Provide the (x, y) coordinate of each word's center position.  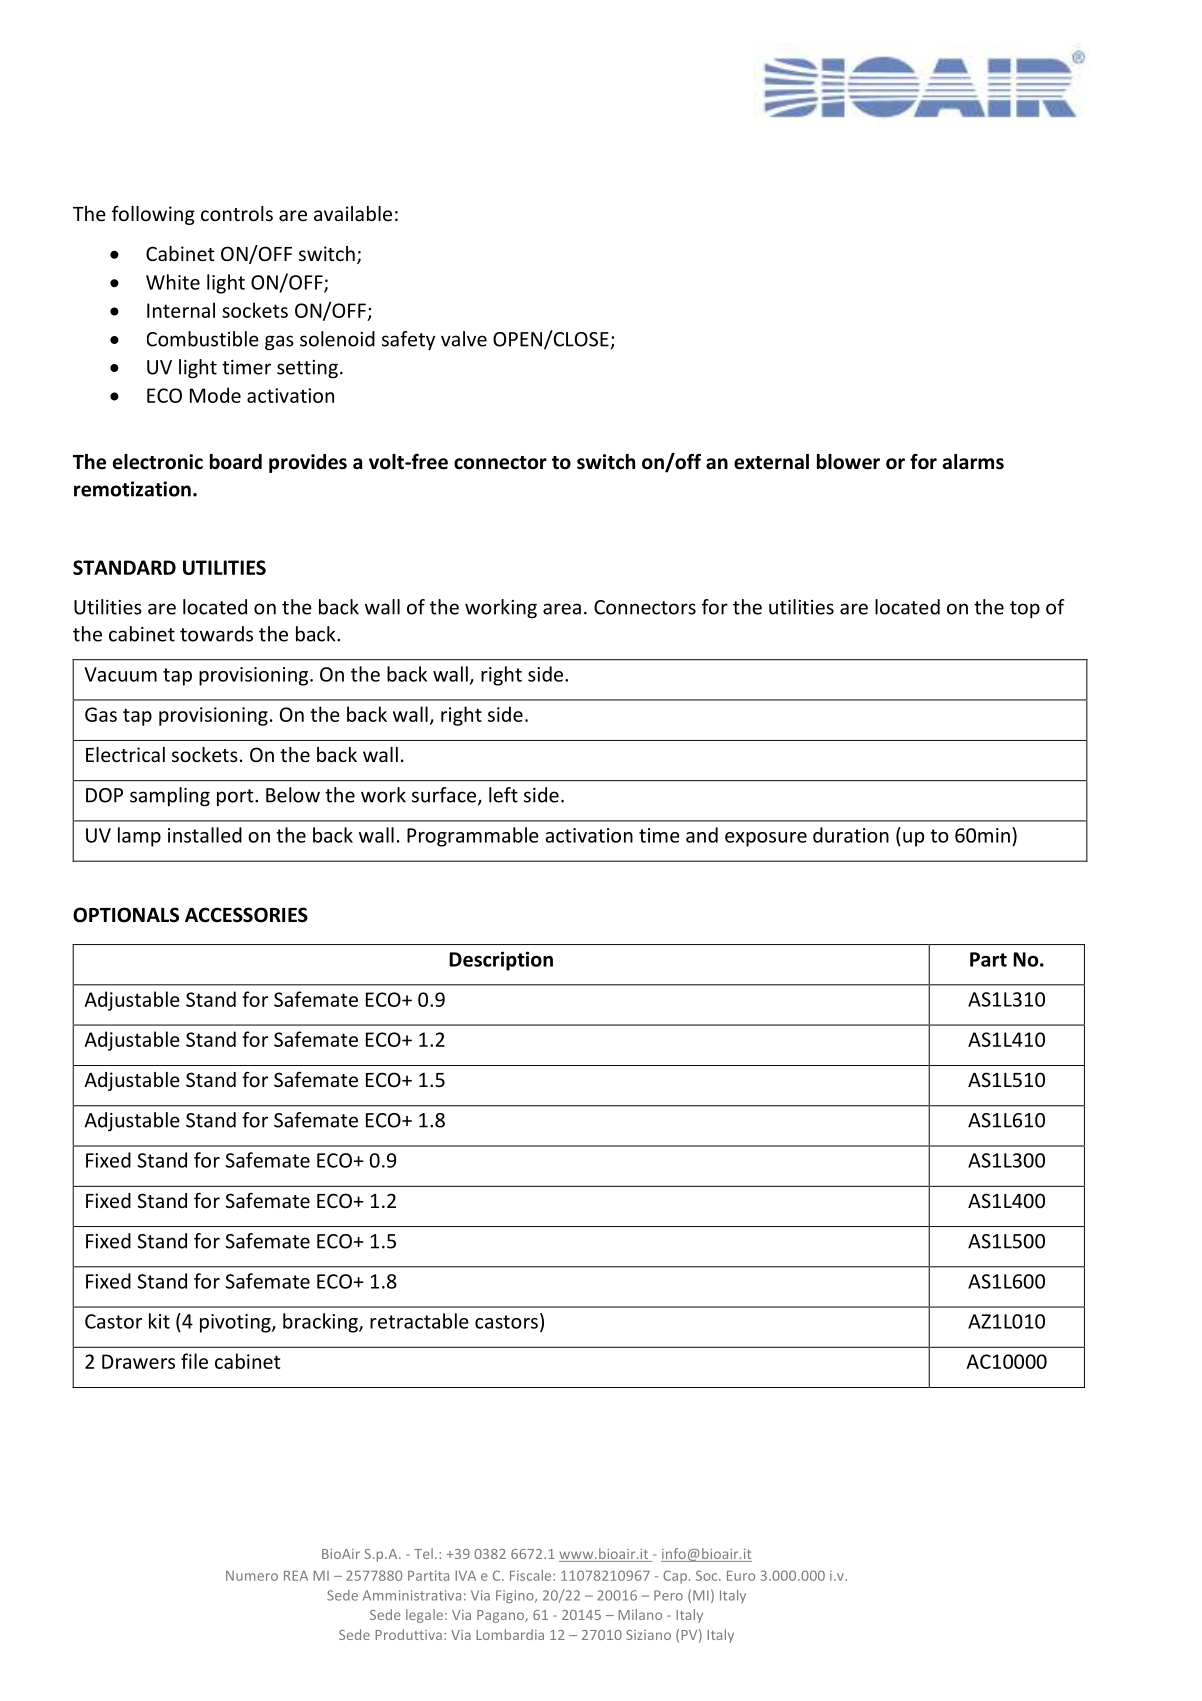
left (503, 795)
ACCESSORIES (246, 915)
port (236, 797)
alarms (973, 462)
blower (848, 462)
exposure (766, 839)
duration (851, 835)
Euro (741, 1576)
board (236, 462)
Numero (252, 1576)
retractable (419, 1321)
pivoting (236, 1323)
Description (501, 961)
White (173, 282)
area (562, 609)
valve (464, 339)
